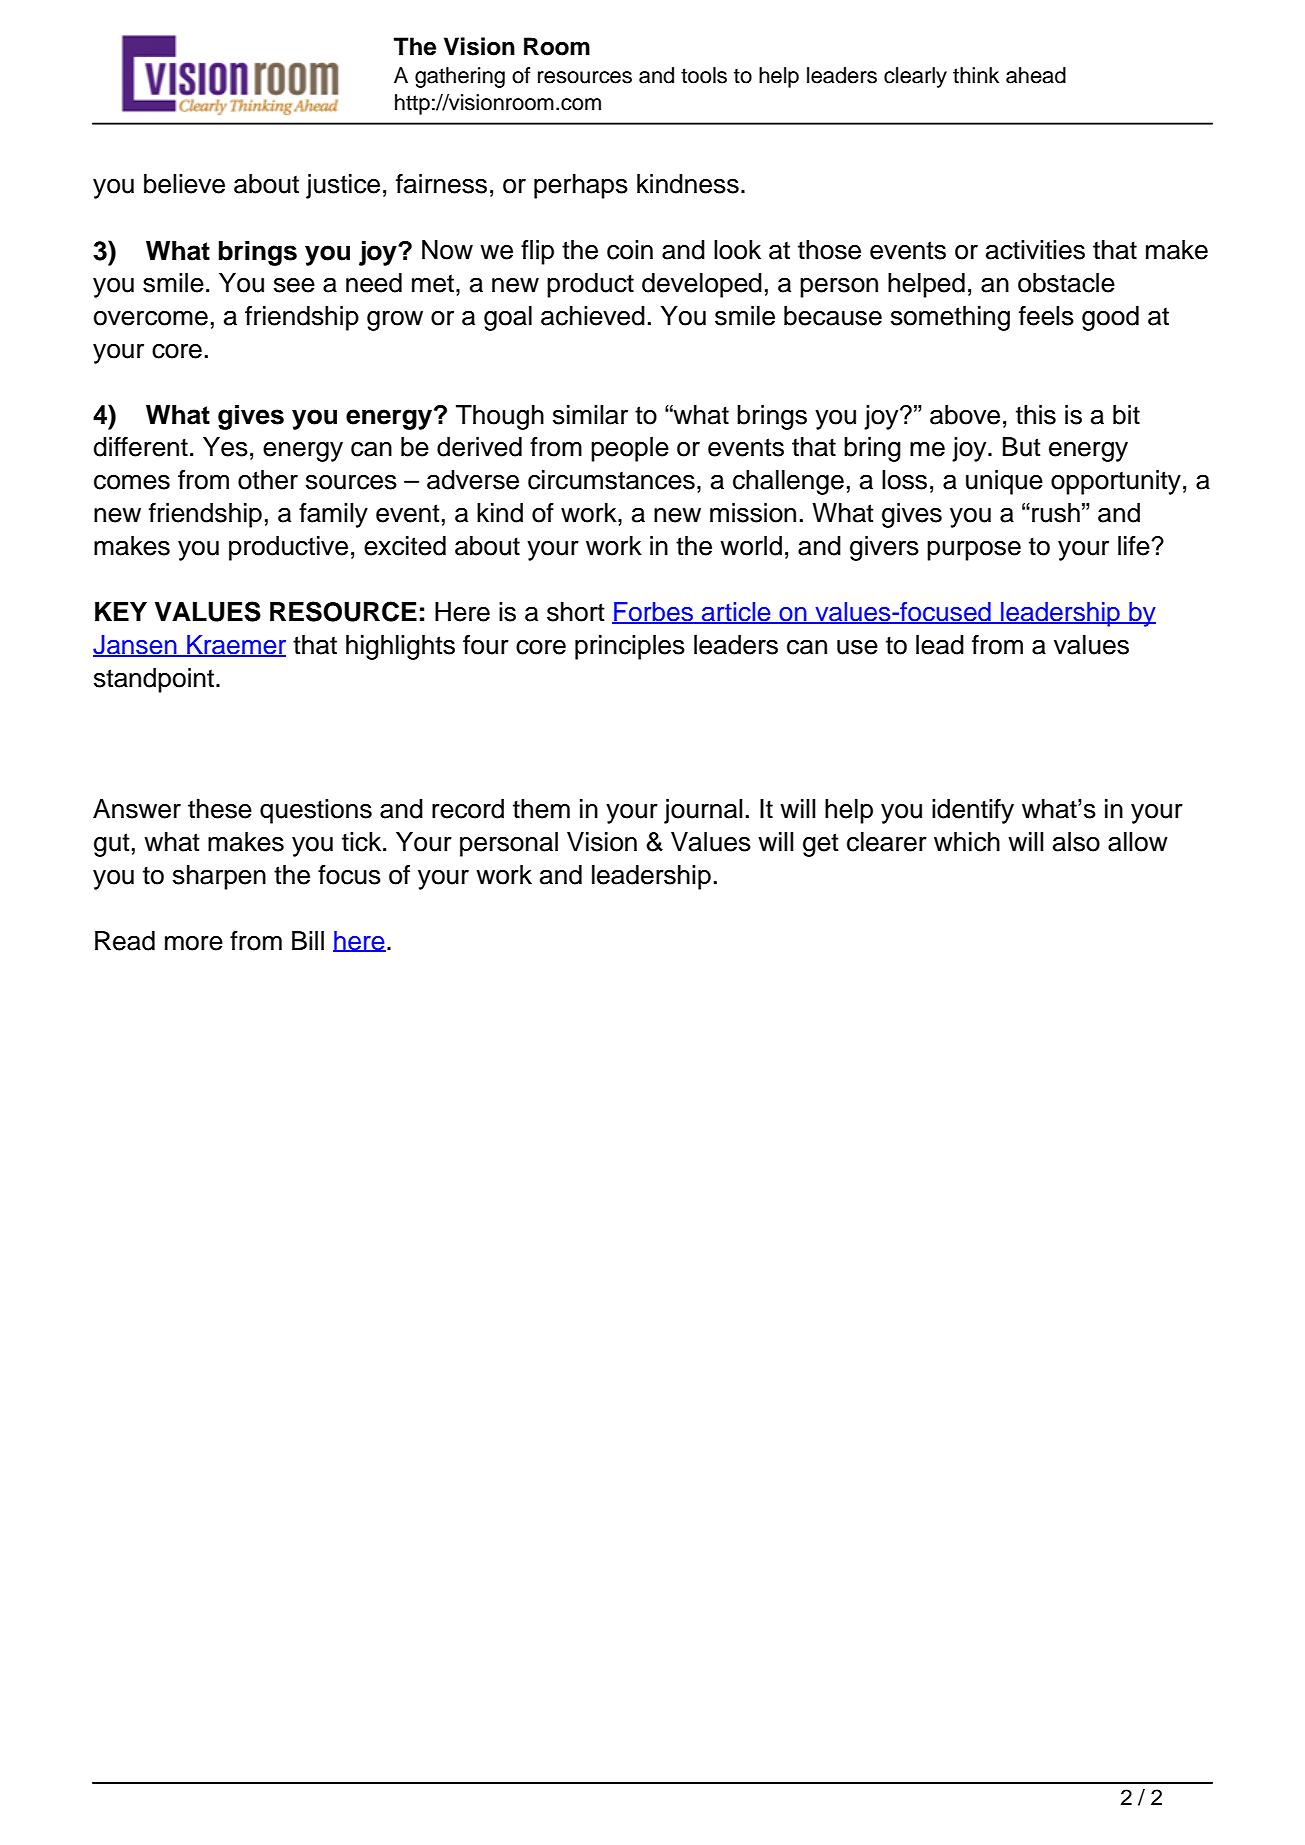  Describe the element at coordinates (1036, 75) in the document. I see `ahead` at that location.
